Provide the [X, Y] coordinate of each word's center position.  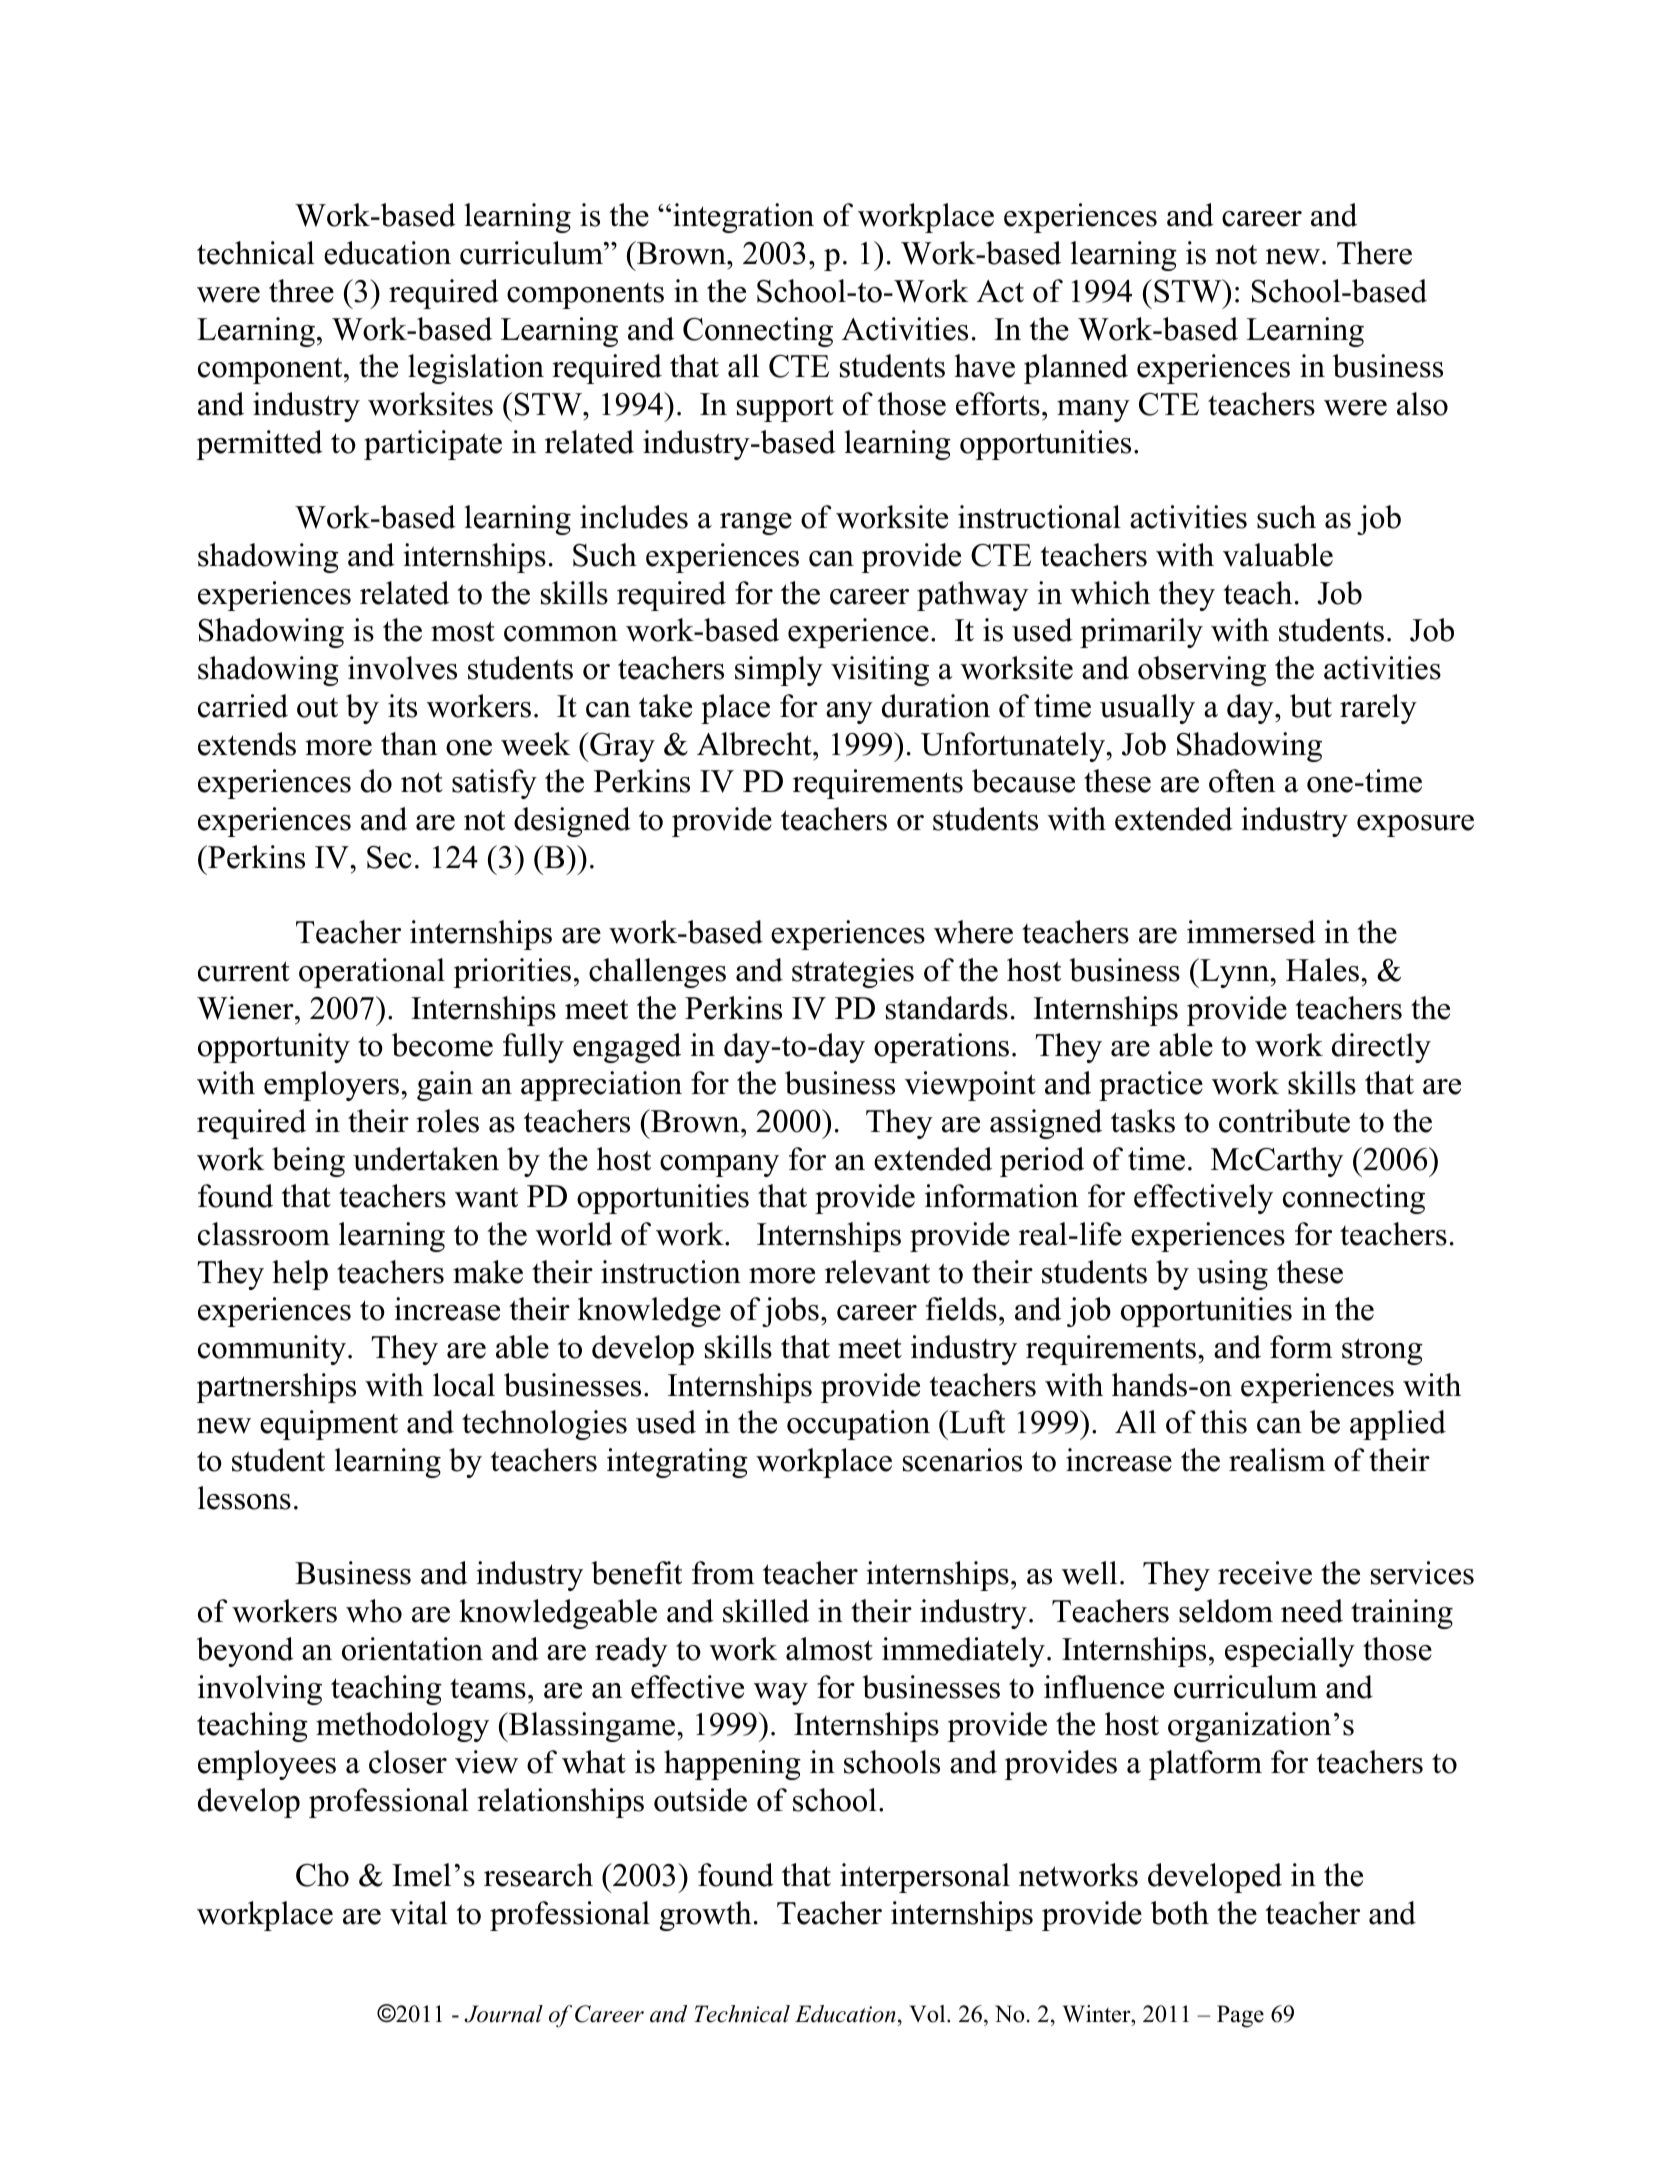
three [301, 291]
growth [706, 1916]
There [1374, 253]
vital [419, 1913]
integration [743, 218]
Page [1240, 2016]
